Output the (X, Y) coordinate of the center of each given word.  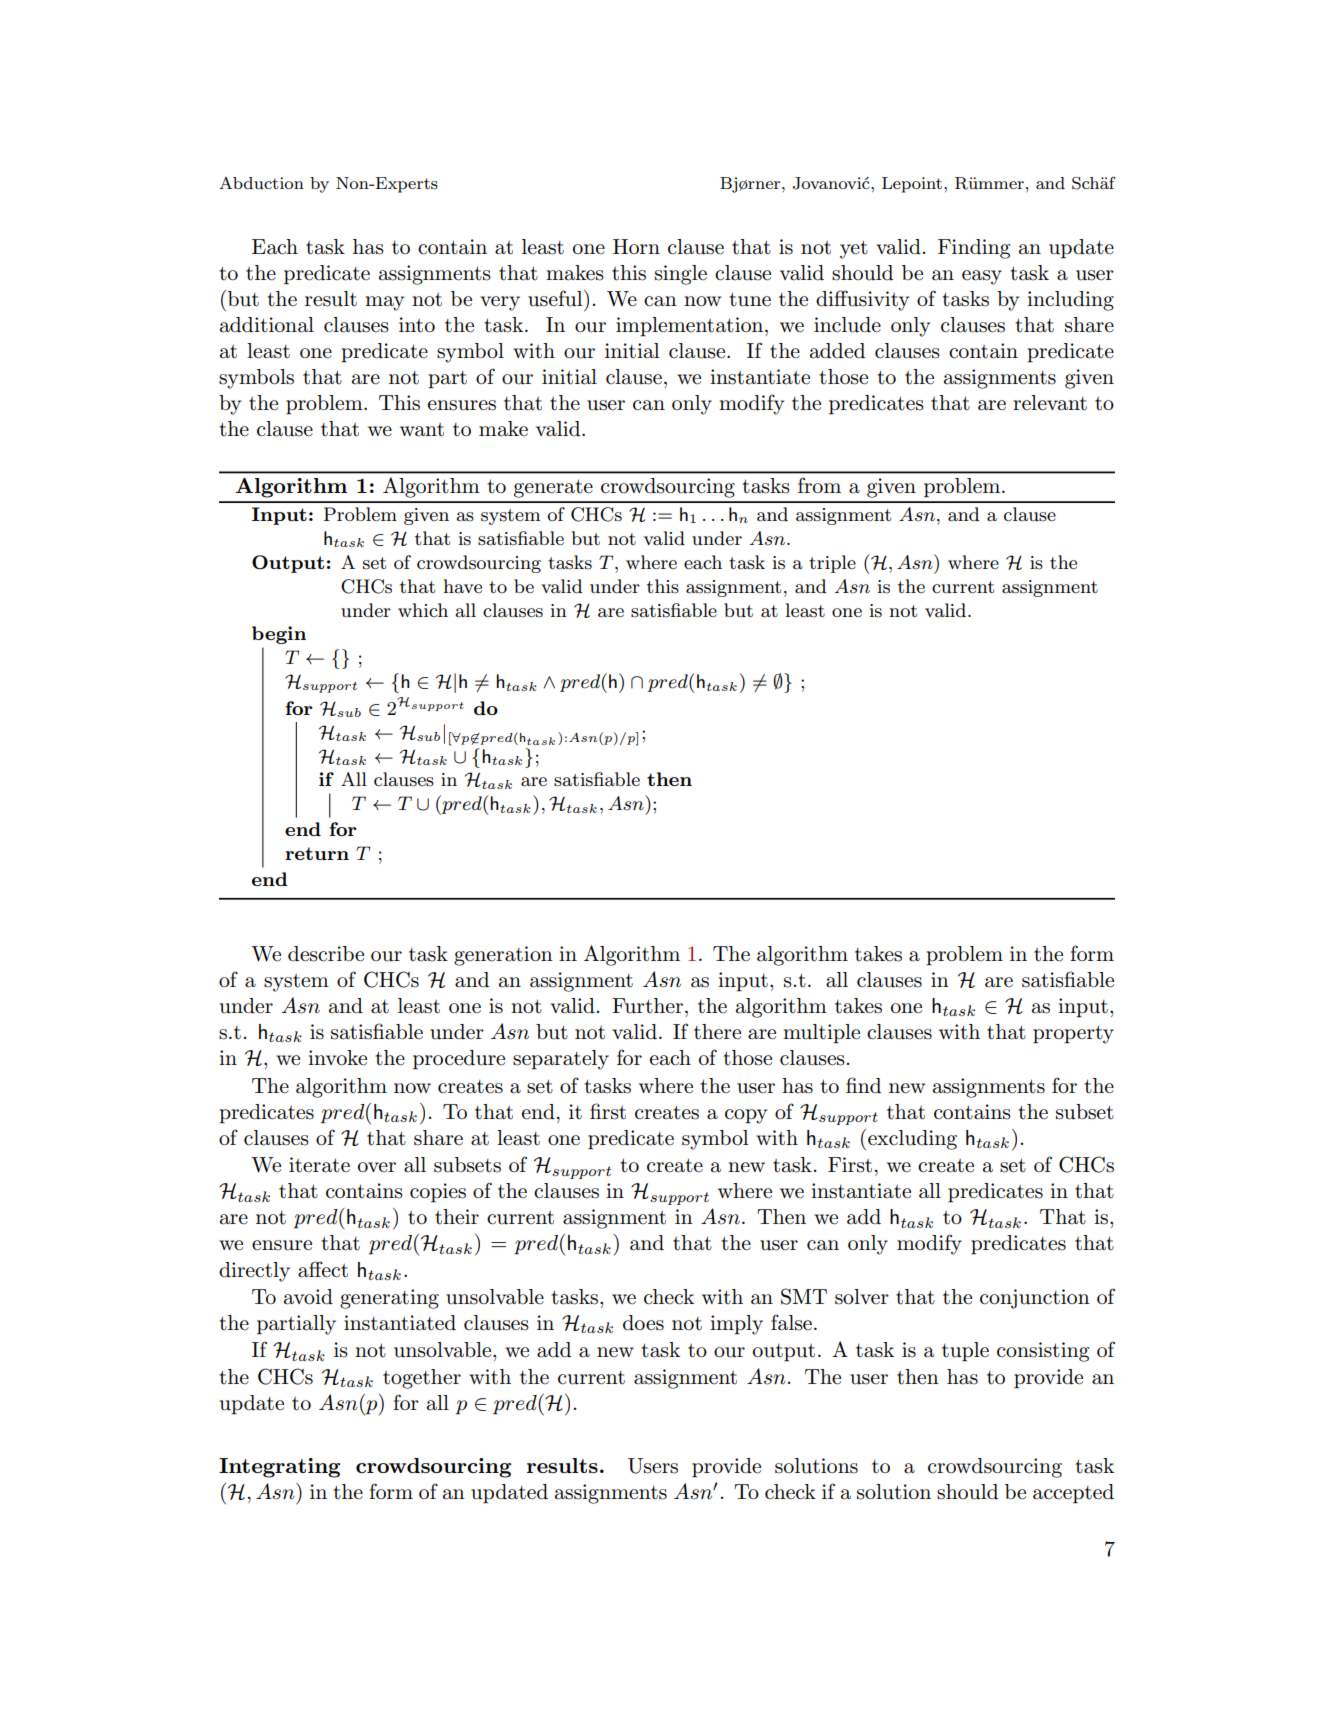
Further (647, 1006)
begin (279, 635)
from (819, 485)
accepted (1073, 1494)
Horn (636, 246)
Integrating (279, 1468)
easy (982, 277)
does (643, 1323)
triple (832, 564)
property (1073, 1034)
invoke (337, 1058)
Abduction (261, 183)
